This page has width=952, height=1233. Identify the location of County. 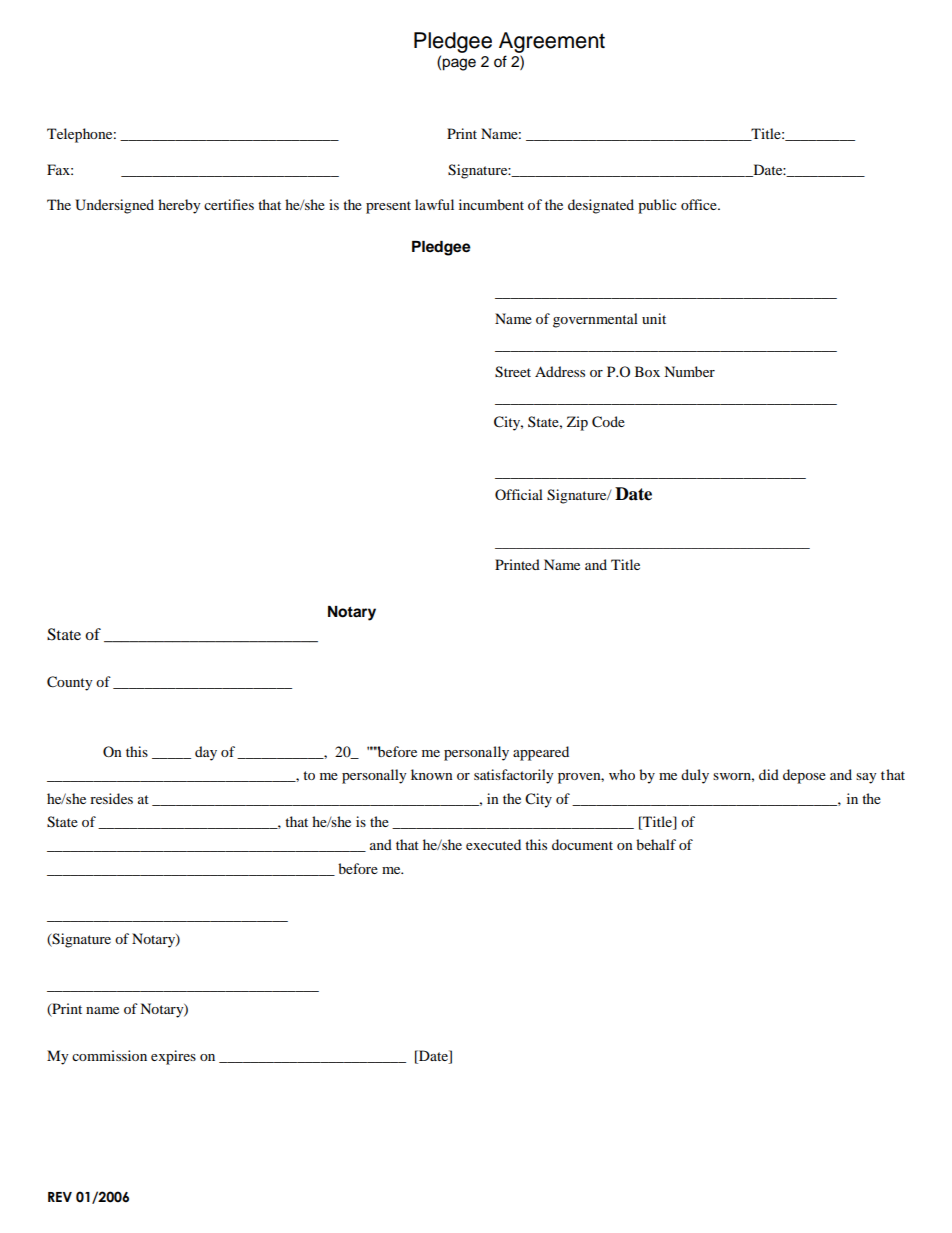
(70, 683).
